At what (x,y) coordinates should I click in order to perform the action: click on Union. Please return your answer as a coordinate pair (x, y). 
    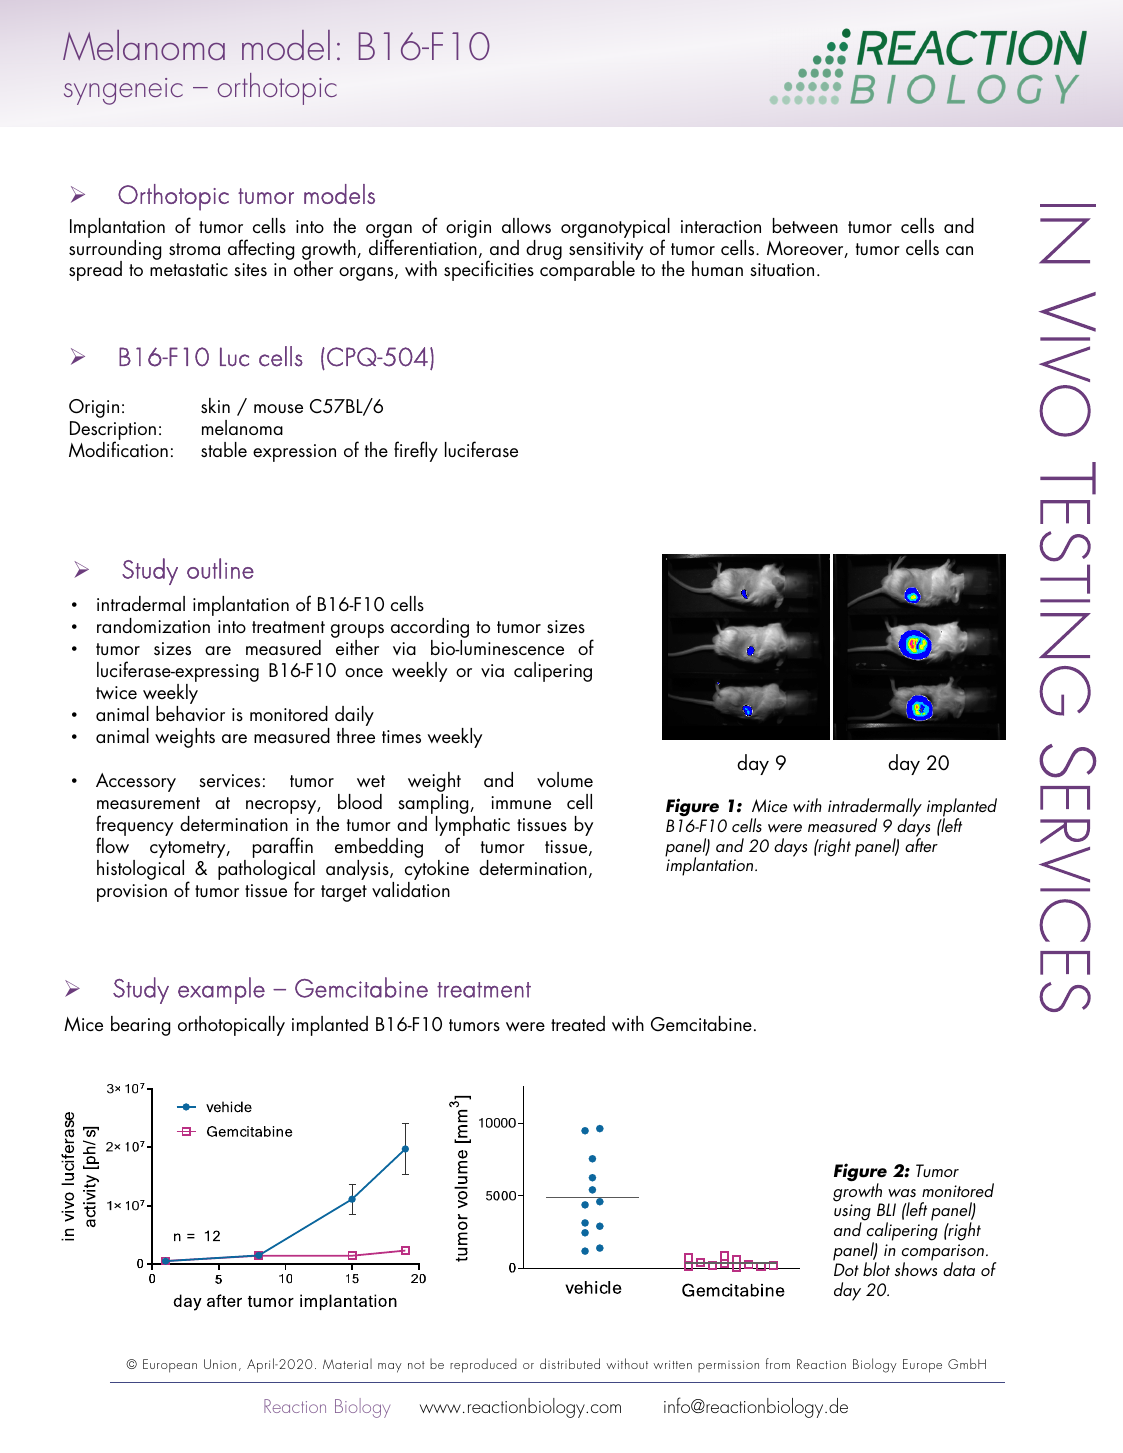
    Looking at the image, I should click on (220, 1364).
